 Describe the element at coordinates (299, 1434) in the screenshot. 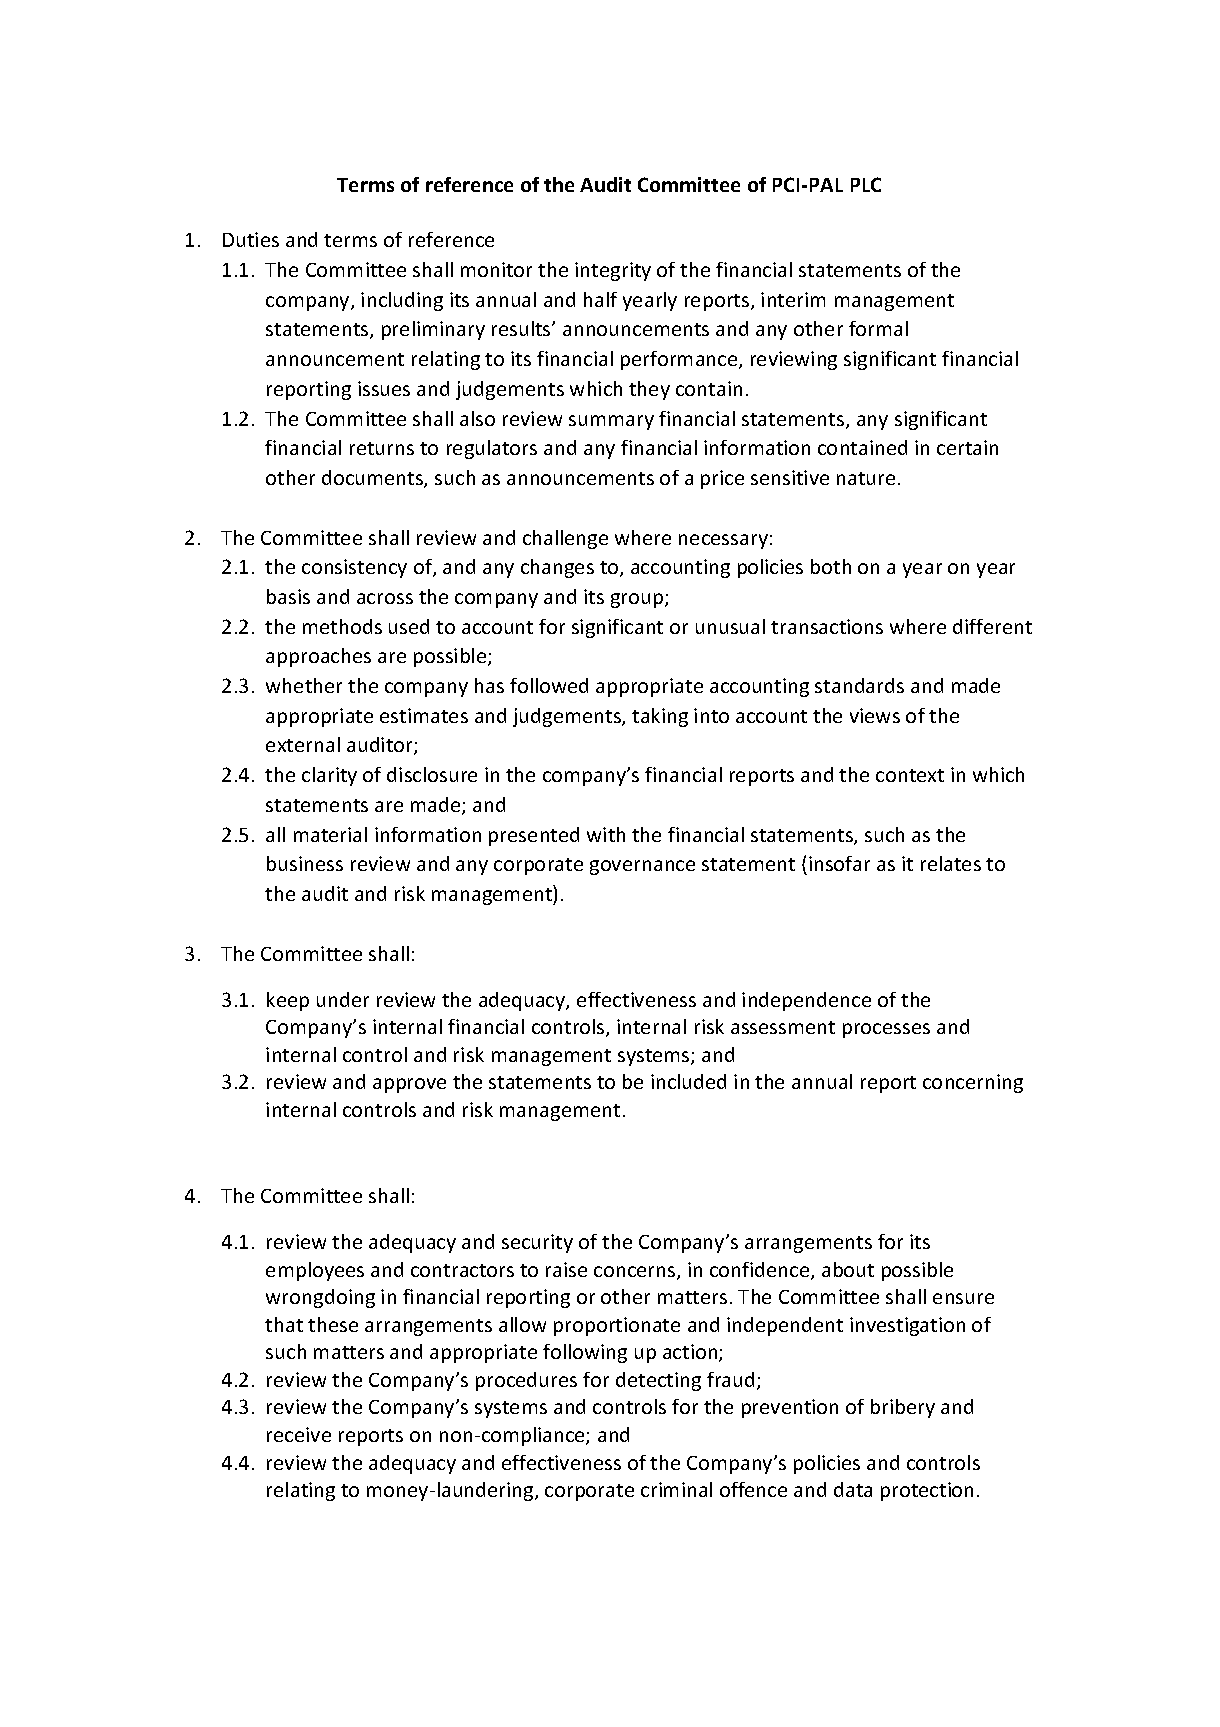

I see `receive` at that location.
